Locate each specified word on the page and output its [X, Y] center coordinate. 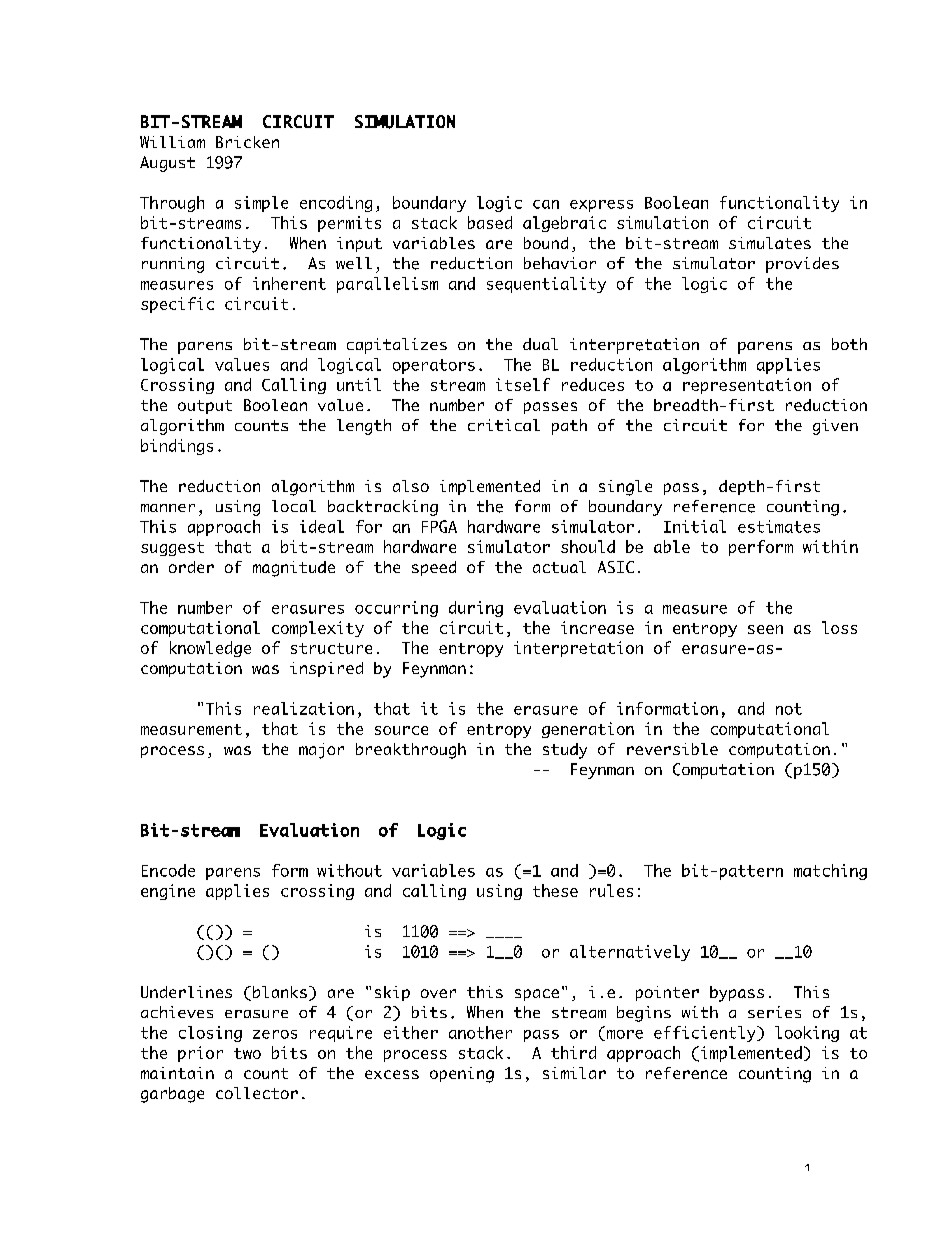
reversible [672, 749]
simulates [770, 243]
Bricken [247, 142]
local [294, 506]
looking [807, 1034]
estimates [779, 526]
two [247, 1053]
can [546, 204]
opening [462, 1075]
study [565, 751]
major [321, 751]
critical [504, 425]
